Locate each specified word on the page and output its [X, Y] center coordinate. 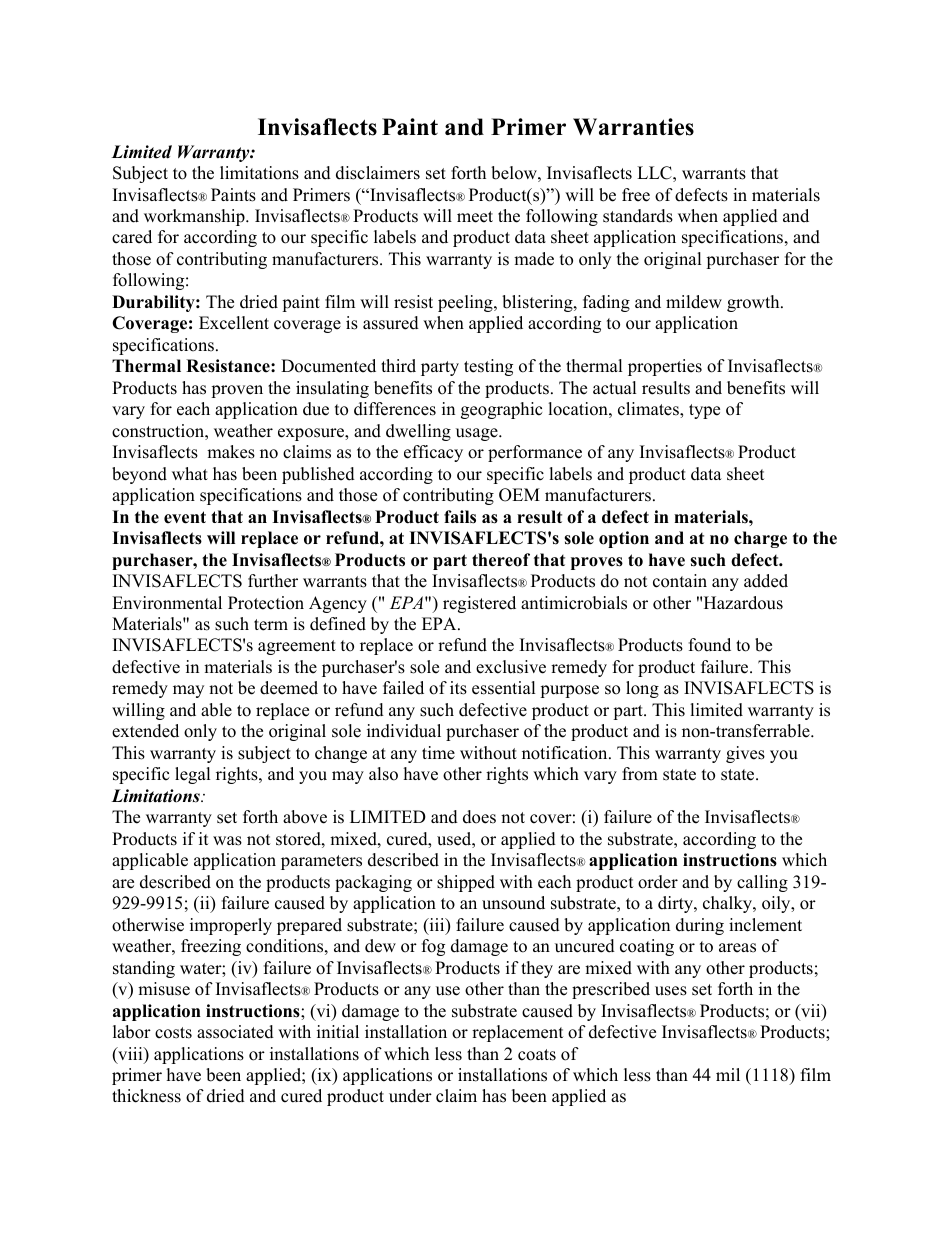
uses [671, 991]
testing [488, 367]
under [410, 1096]
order [658, 882]
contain [680, 581]
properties [665, 367]
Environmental [167, 603]
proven [237, 391]
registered [479, 604]
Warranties [633, 127]
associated [235, 1032]
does [479, 817]
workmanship [195, 217]
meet [475, 217]
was [227, 841]
